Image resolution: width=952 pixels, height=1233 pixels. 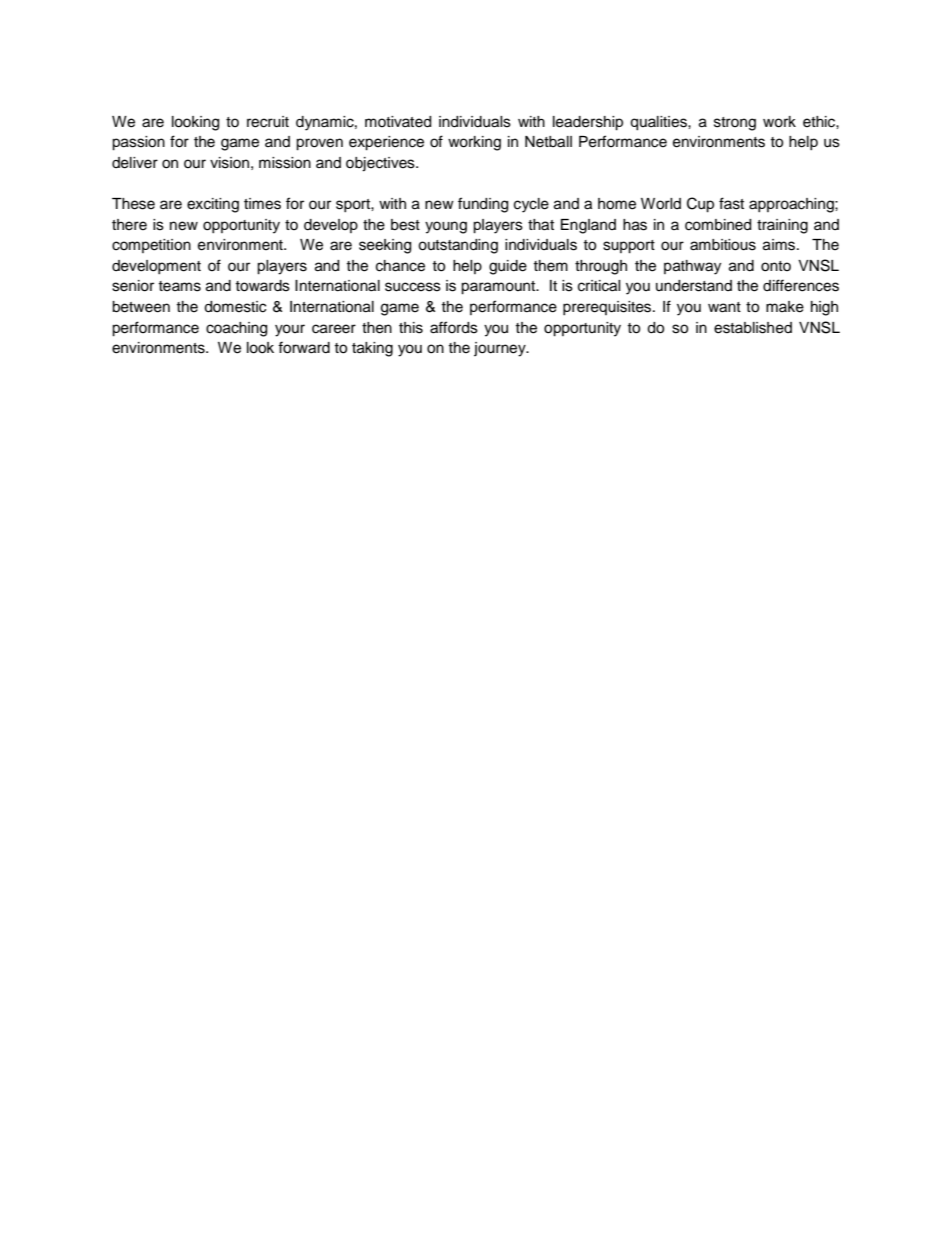 What do you see at coordinates (268, 122) in the page?
I see `recruit` at bounding box center [268, 122].
